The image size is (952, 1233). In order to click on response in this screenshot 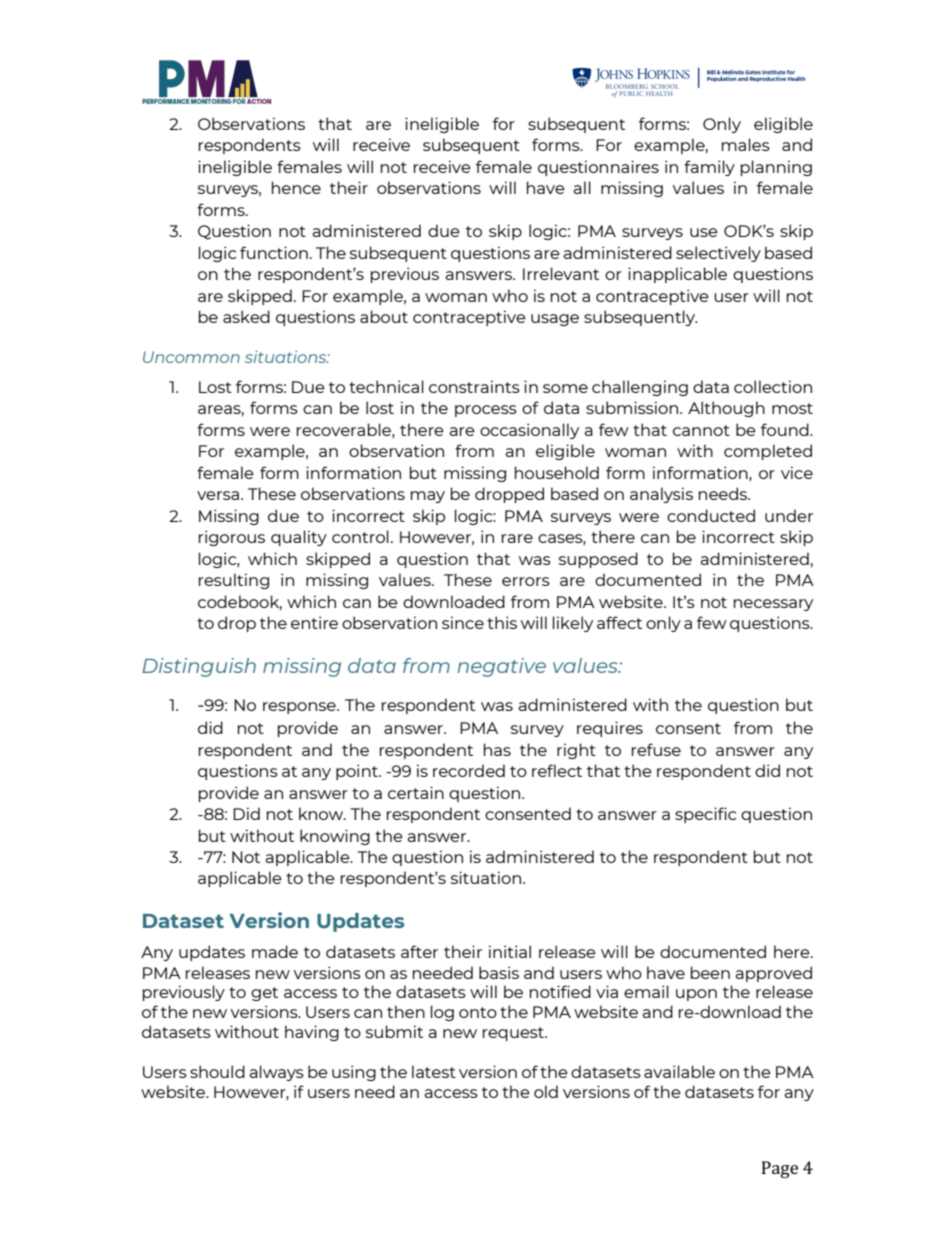, I will do `click(300, 708)`.
